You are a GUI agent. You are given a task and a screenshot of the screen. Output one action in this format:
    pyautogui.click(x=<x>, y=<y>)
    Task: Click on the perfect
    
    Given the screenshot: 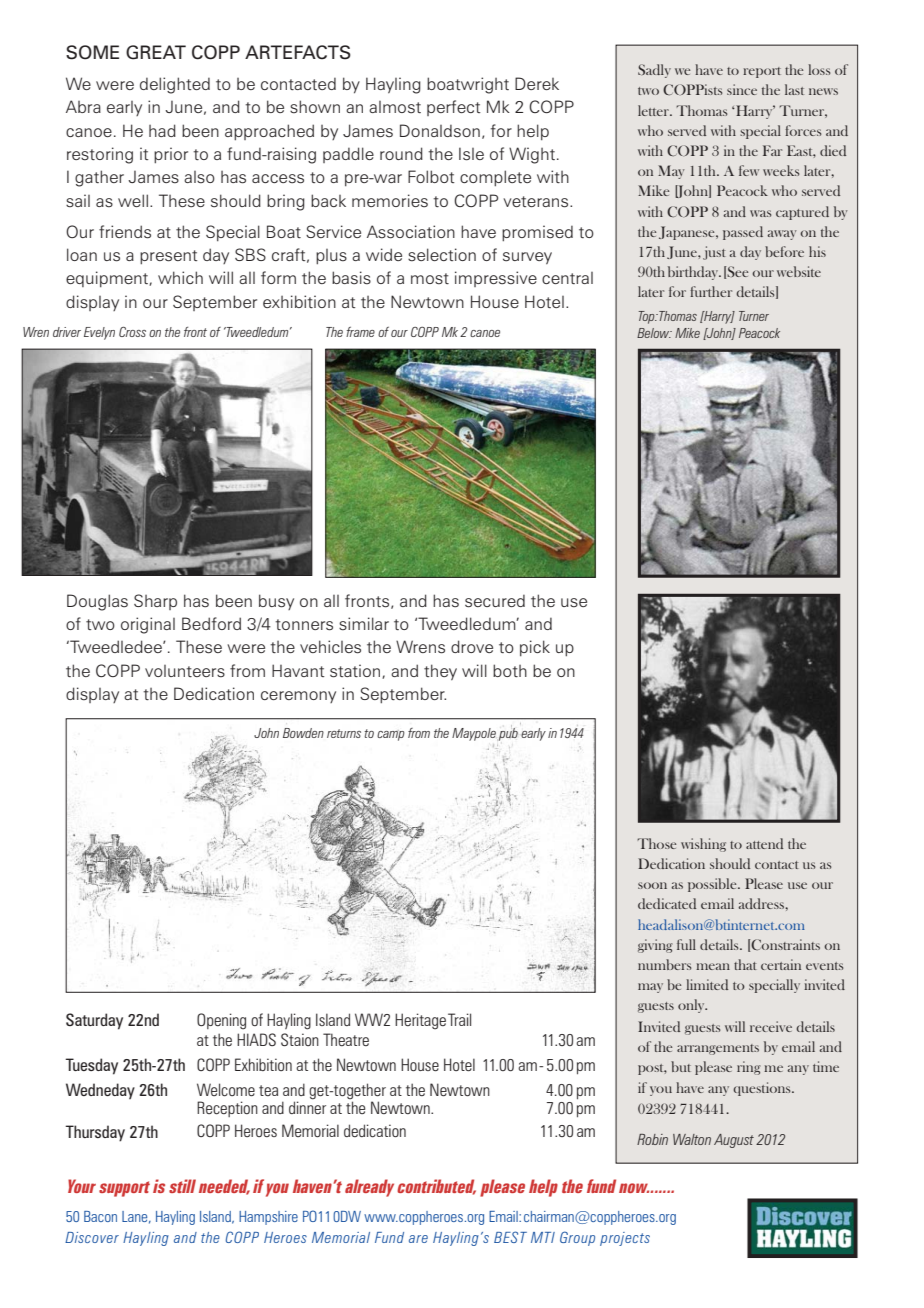 What is the action you would take?
    pyautogui.click(x=454, y=108)
